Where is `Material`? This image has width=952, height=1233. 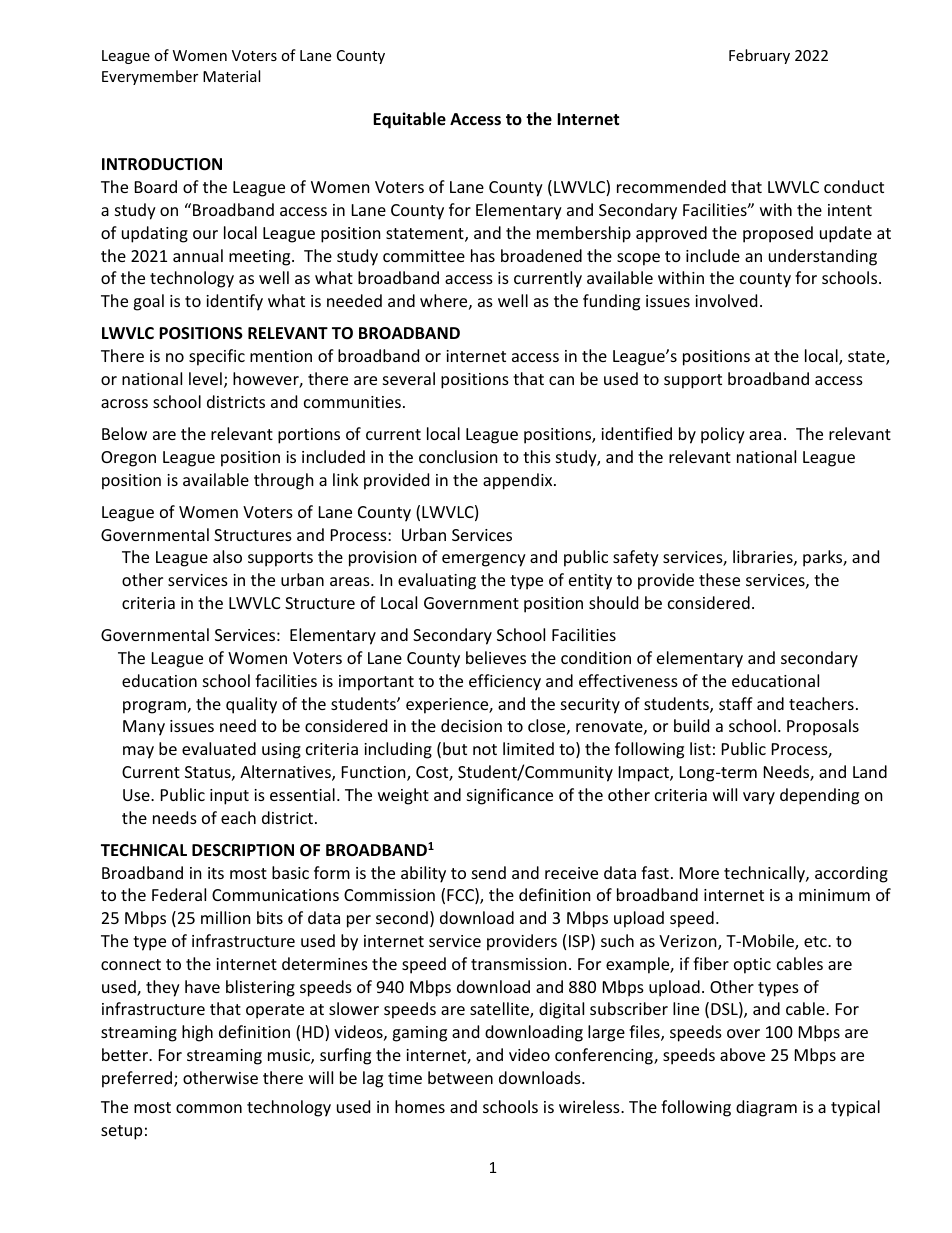
Material is located at coordinates (231, 76).
